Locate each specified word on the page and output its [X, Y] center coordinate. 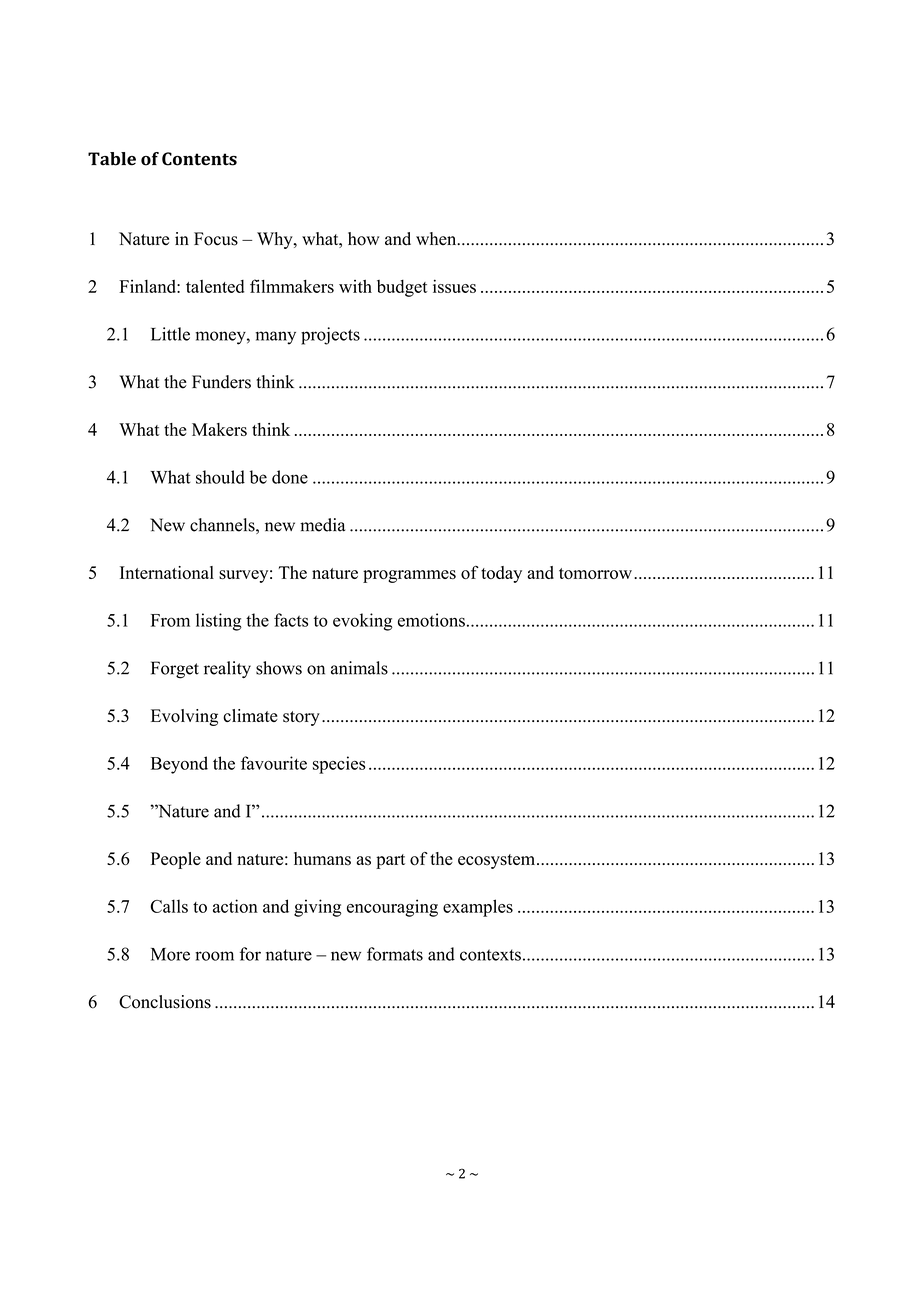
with [355, 286]
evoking [363, 622]
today [501, 574]
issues [454, 286]
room [214, 956]
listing [219, 622]
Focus [216, 239]
